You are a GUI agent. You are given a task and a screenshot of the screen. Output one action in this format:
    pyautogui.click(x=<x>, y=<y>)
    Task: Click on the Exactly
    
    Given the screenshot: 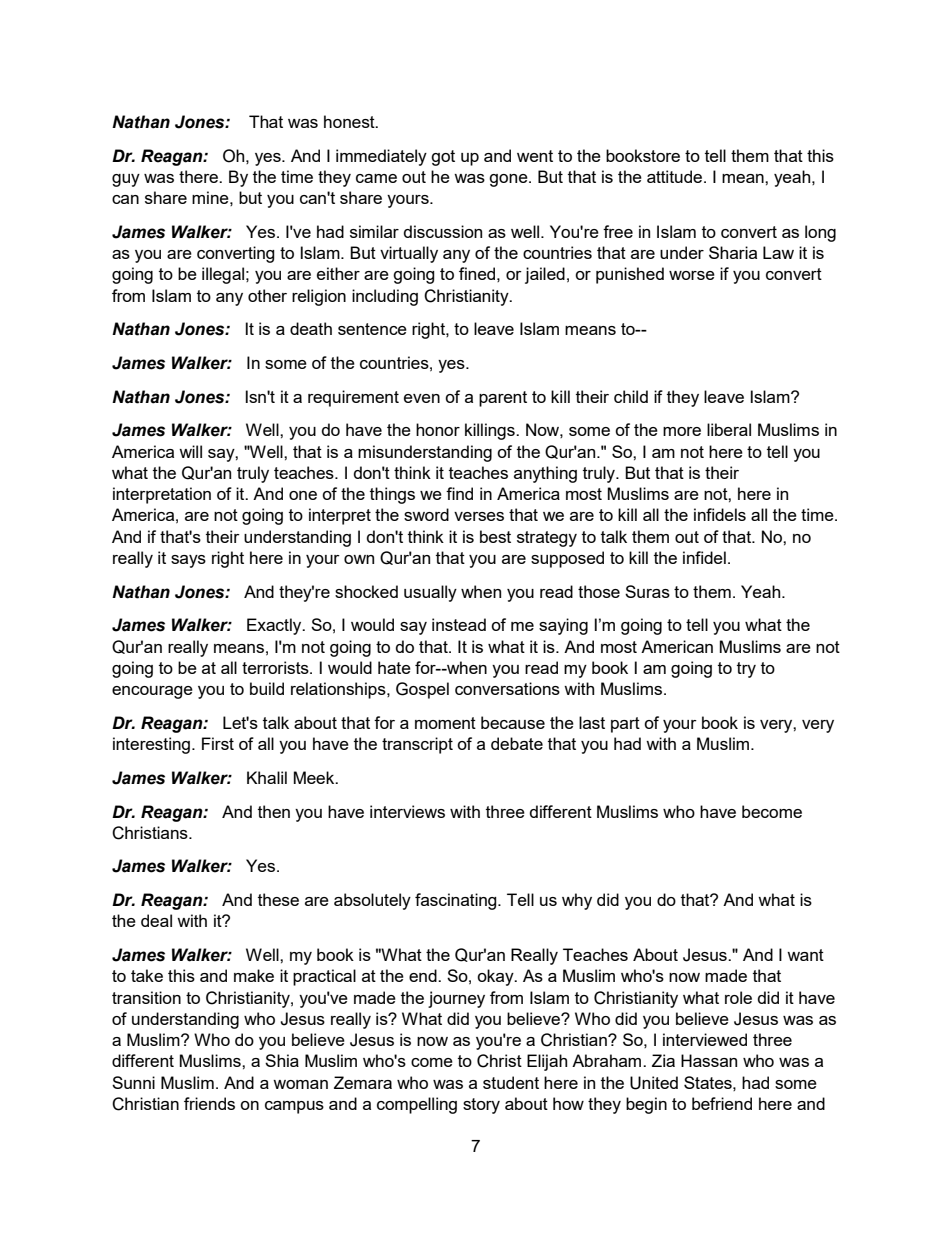 What is the action you would take?
    pyautogui.click(x=275, y=626)
